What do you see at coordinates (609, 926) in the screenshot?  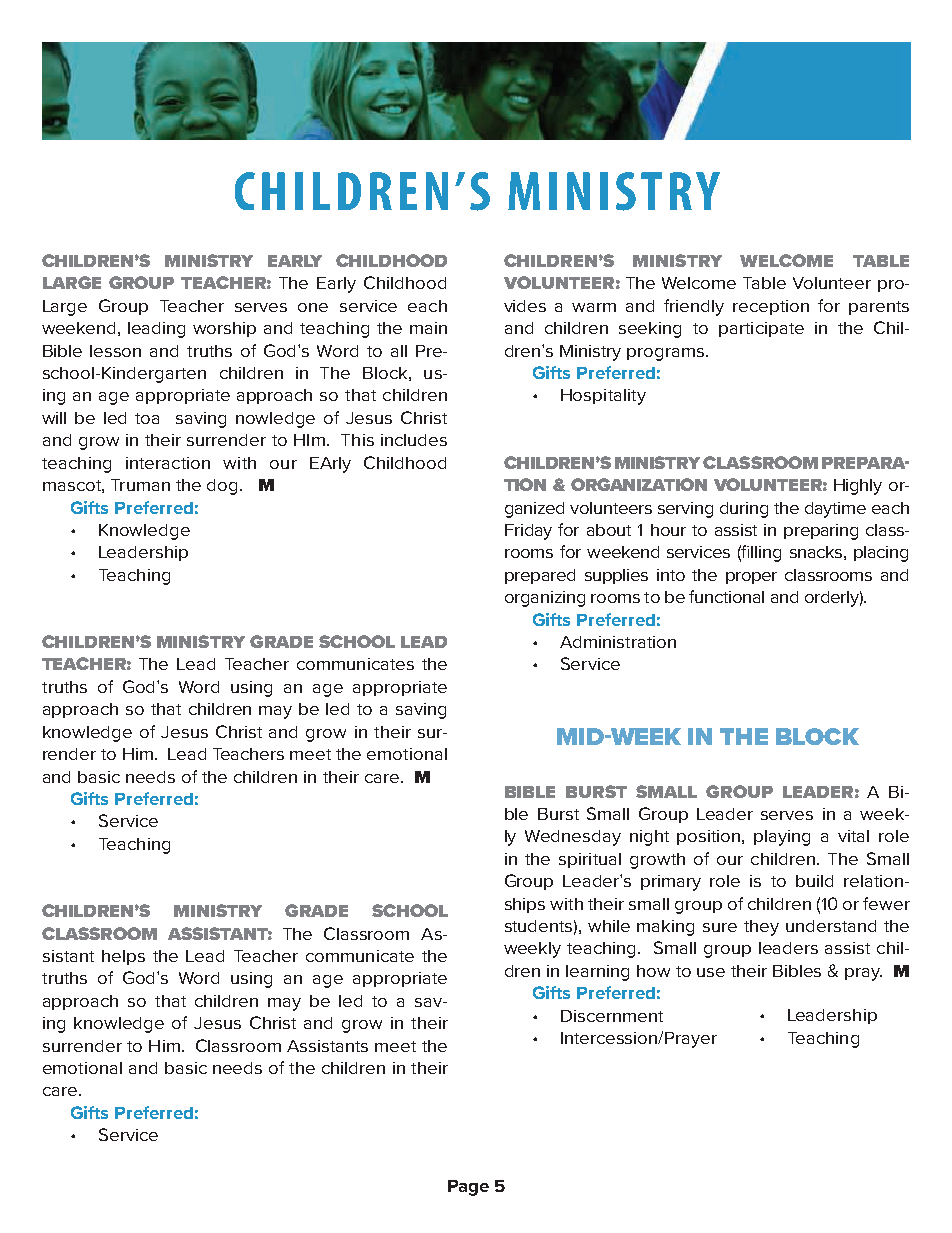 I see `while` at bounding box center [609, 926].
